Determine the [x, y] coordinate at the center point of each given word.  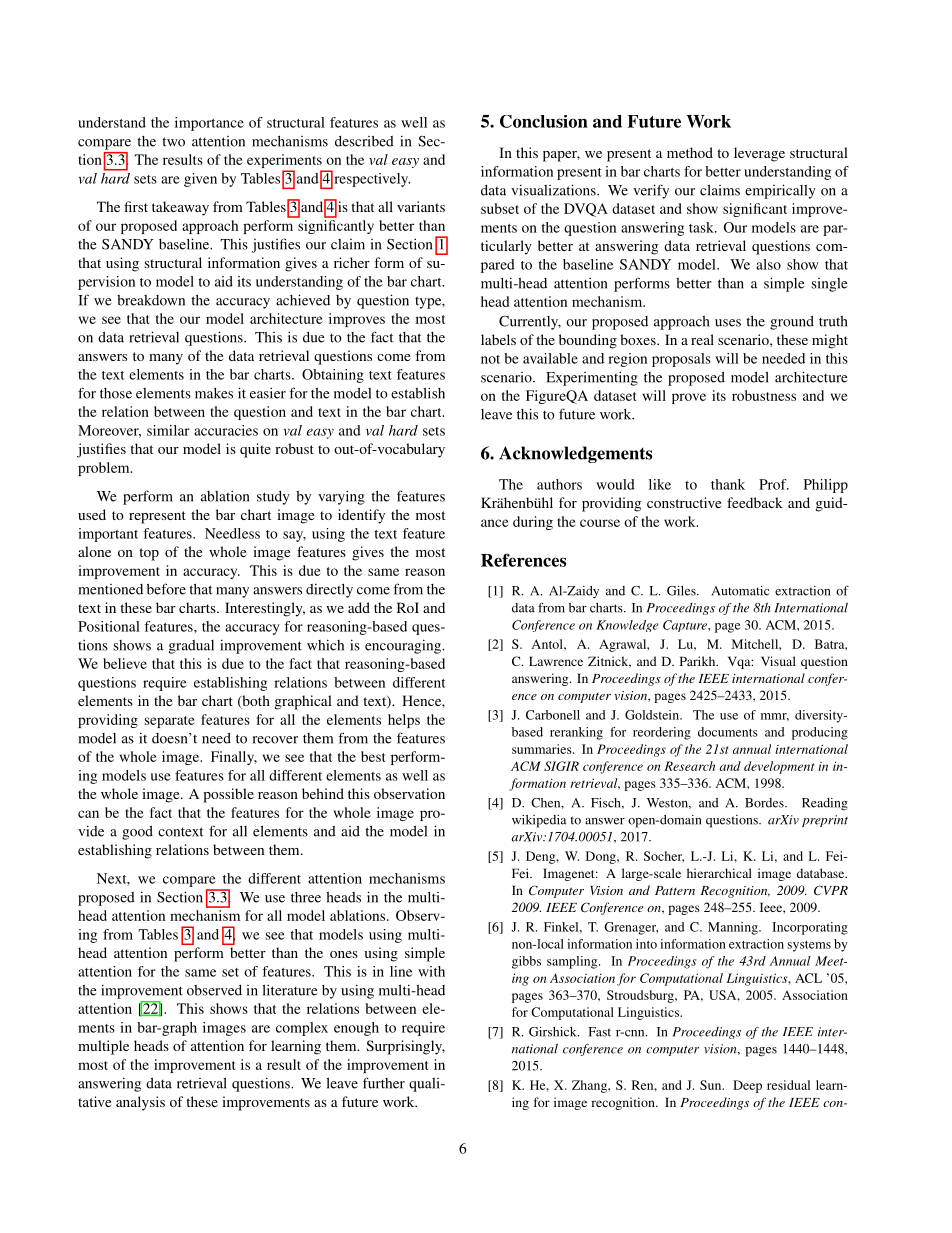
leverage [759, 154]
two [173, 142]
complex [302, 1029]
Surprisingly [405, 1047]
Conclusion [544, 121]
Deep [747, 1086]
